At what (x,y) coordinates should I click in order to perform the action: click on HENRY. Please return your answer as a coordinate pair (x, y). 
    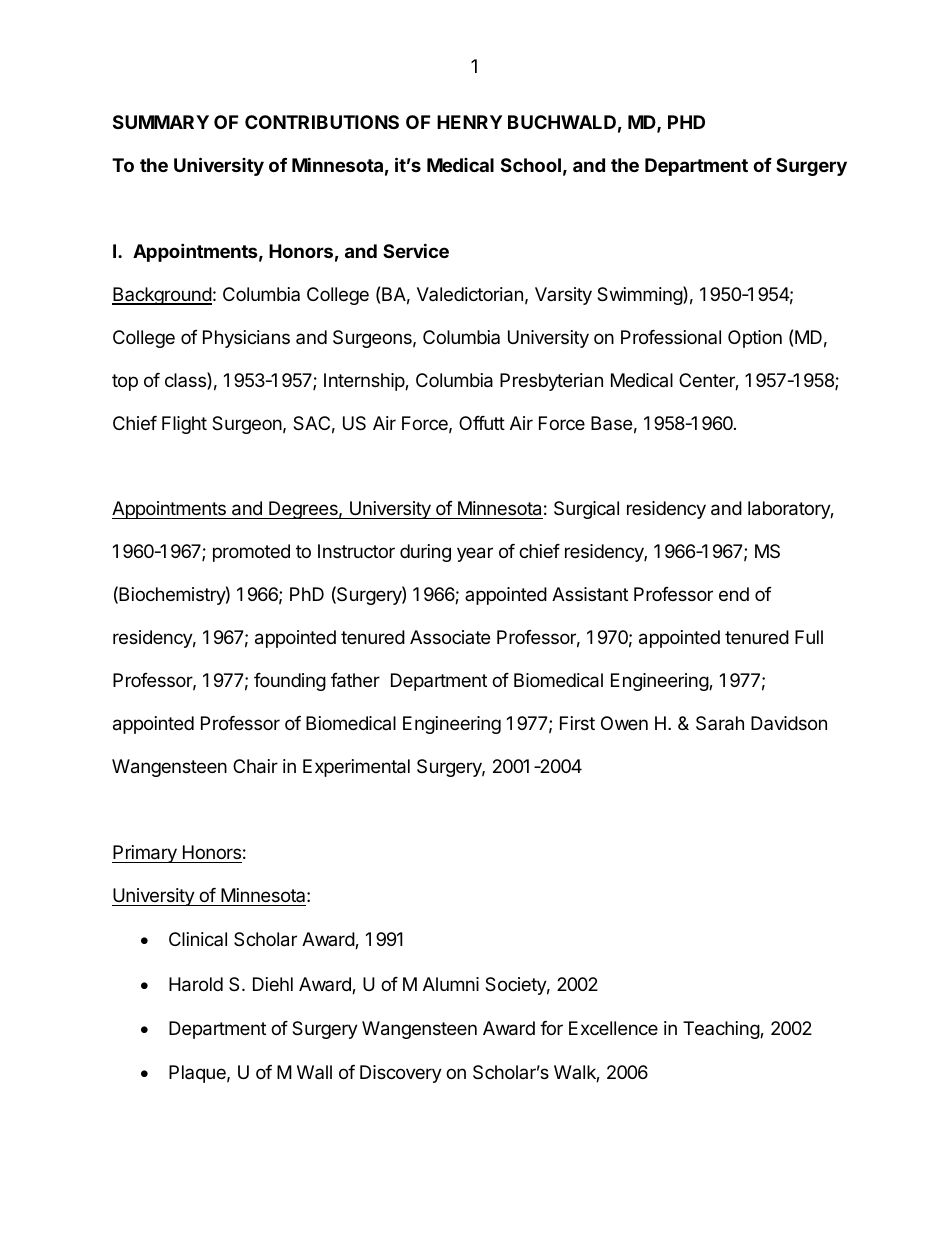
    Looking at the image, I should click on (469, 122).
